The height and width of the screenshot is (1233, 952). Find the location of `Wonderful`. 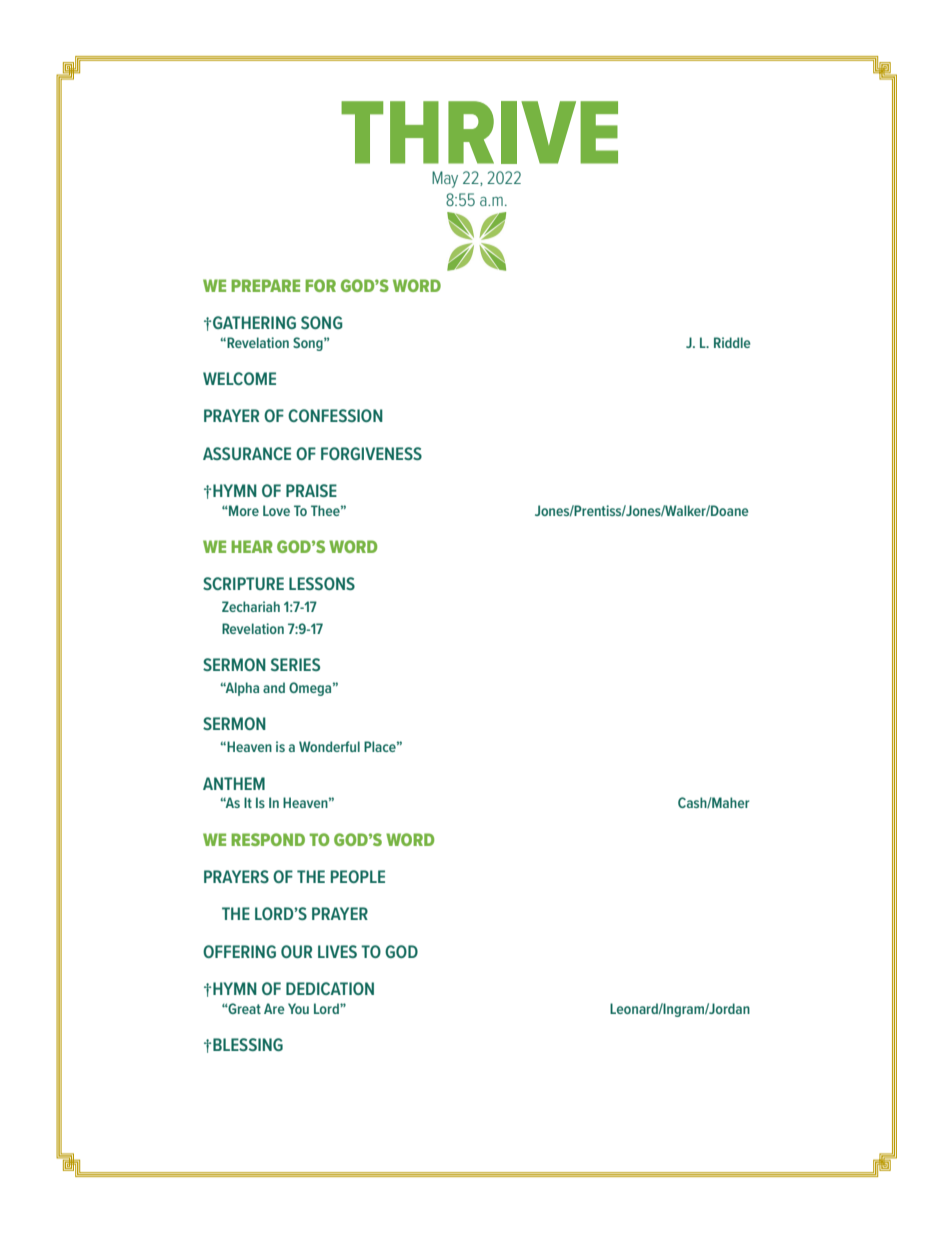

Wonderful is located at coordinates (329, 746).
